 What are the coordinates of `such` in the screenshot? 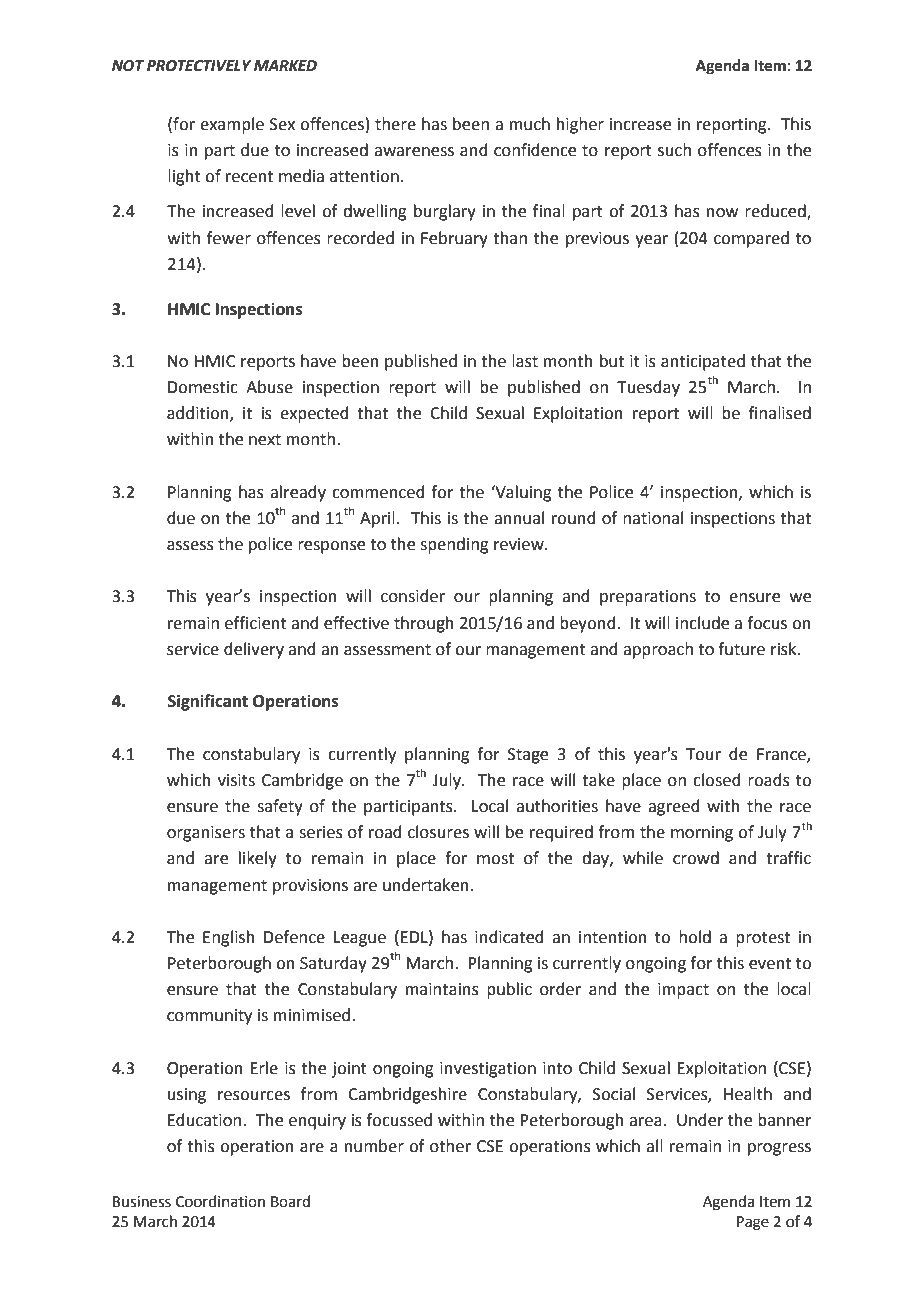 It's located at (674, 150).
